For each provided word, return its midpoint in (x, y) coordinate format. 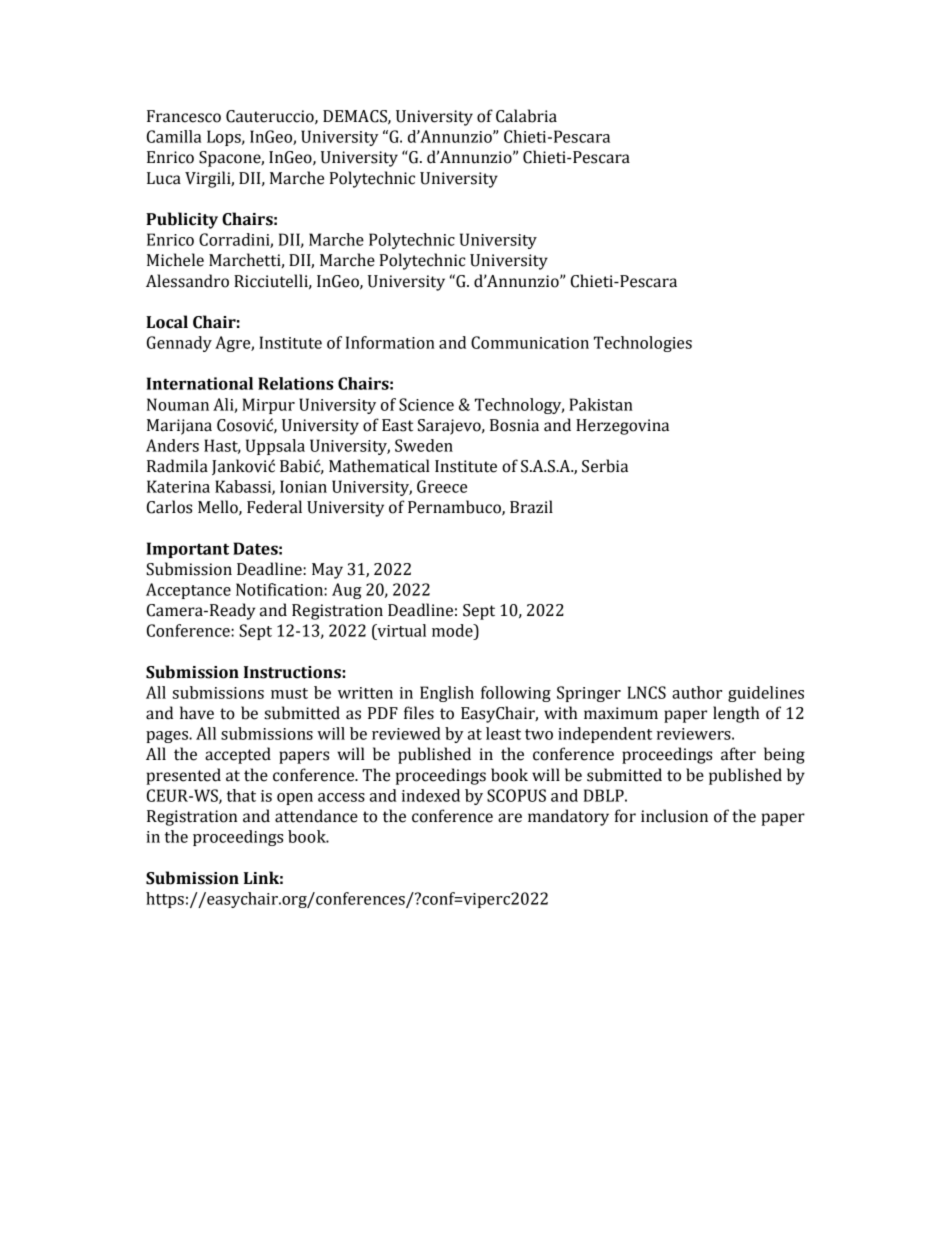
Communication (530, 342)
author (697, 692)
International (200, 383)
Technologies (643, 344)
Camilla (174, 136)
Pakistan (601, 404)
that (241, 795)
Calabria (526, 116)
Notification (280, 589)
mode (453, 630)
